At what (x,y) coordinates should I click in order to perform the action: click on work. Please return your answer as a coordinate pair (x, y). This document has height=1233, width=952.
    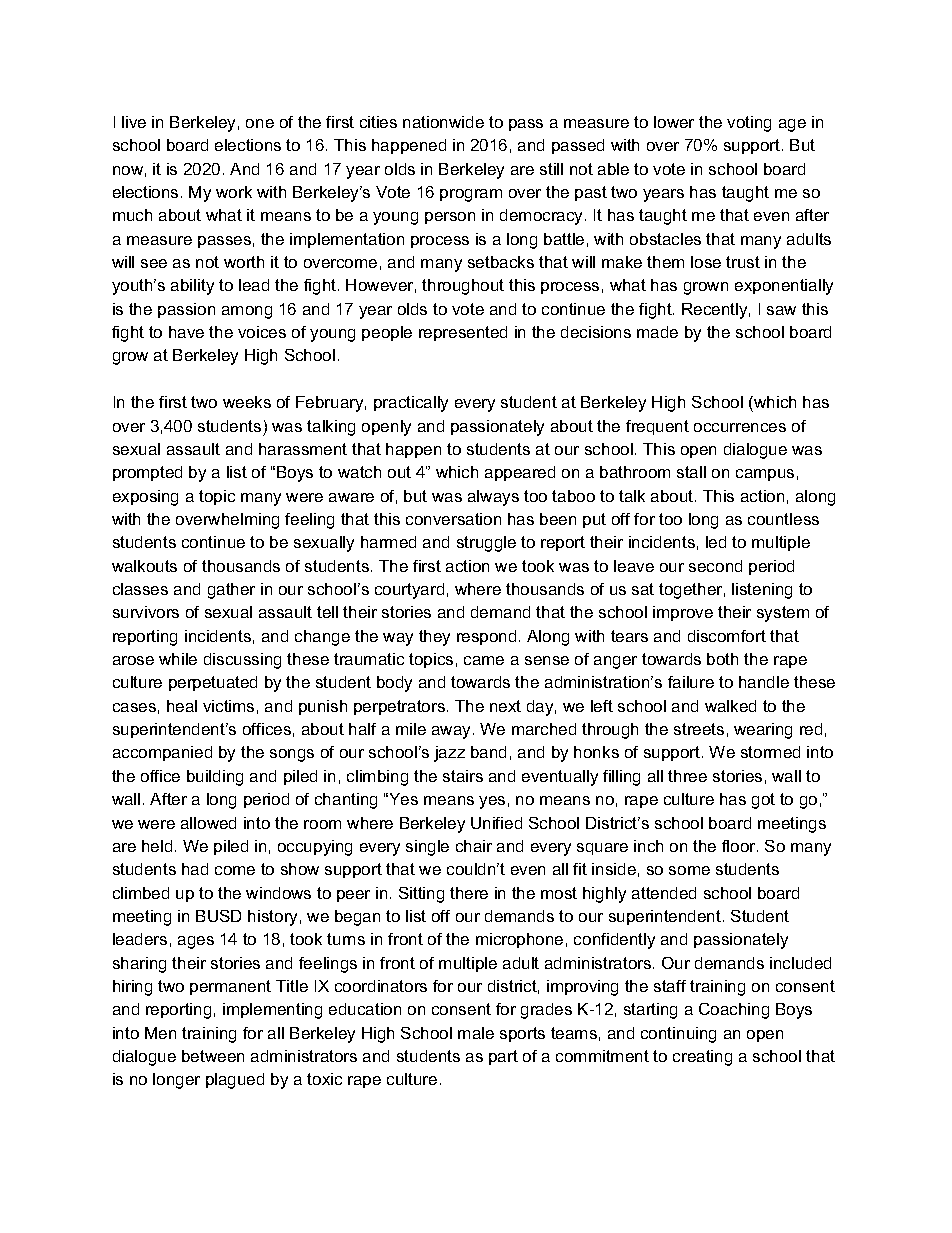
    Looking at the image, I should click on (234, 192).
